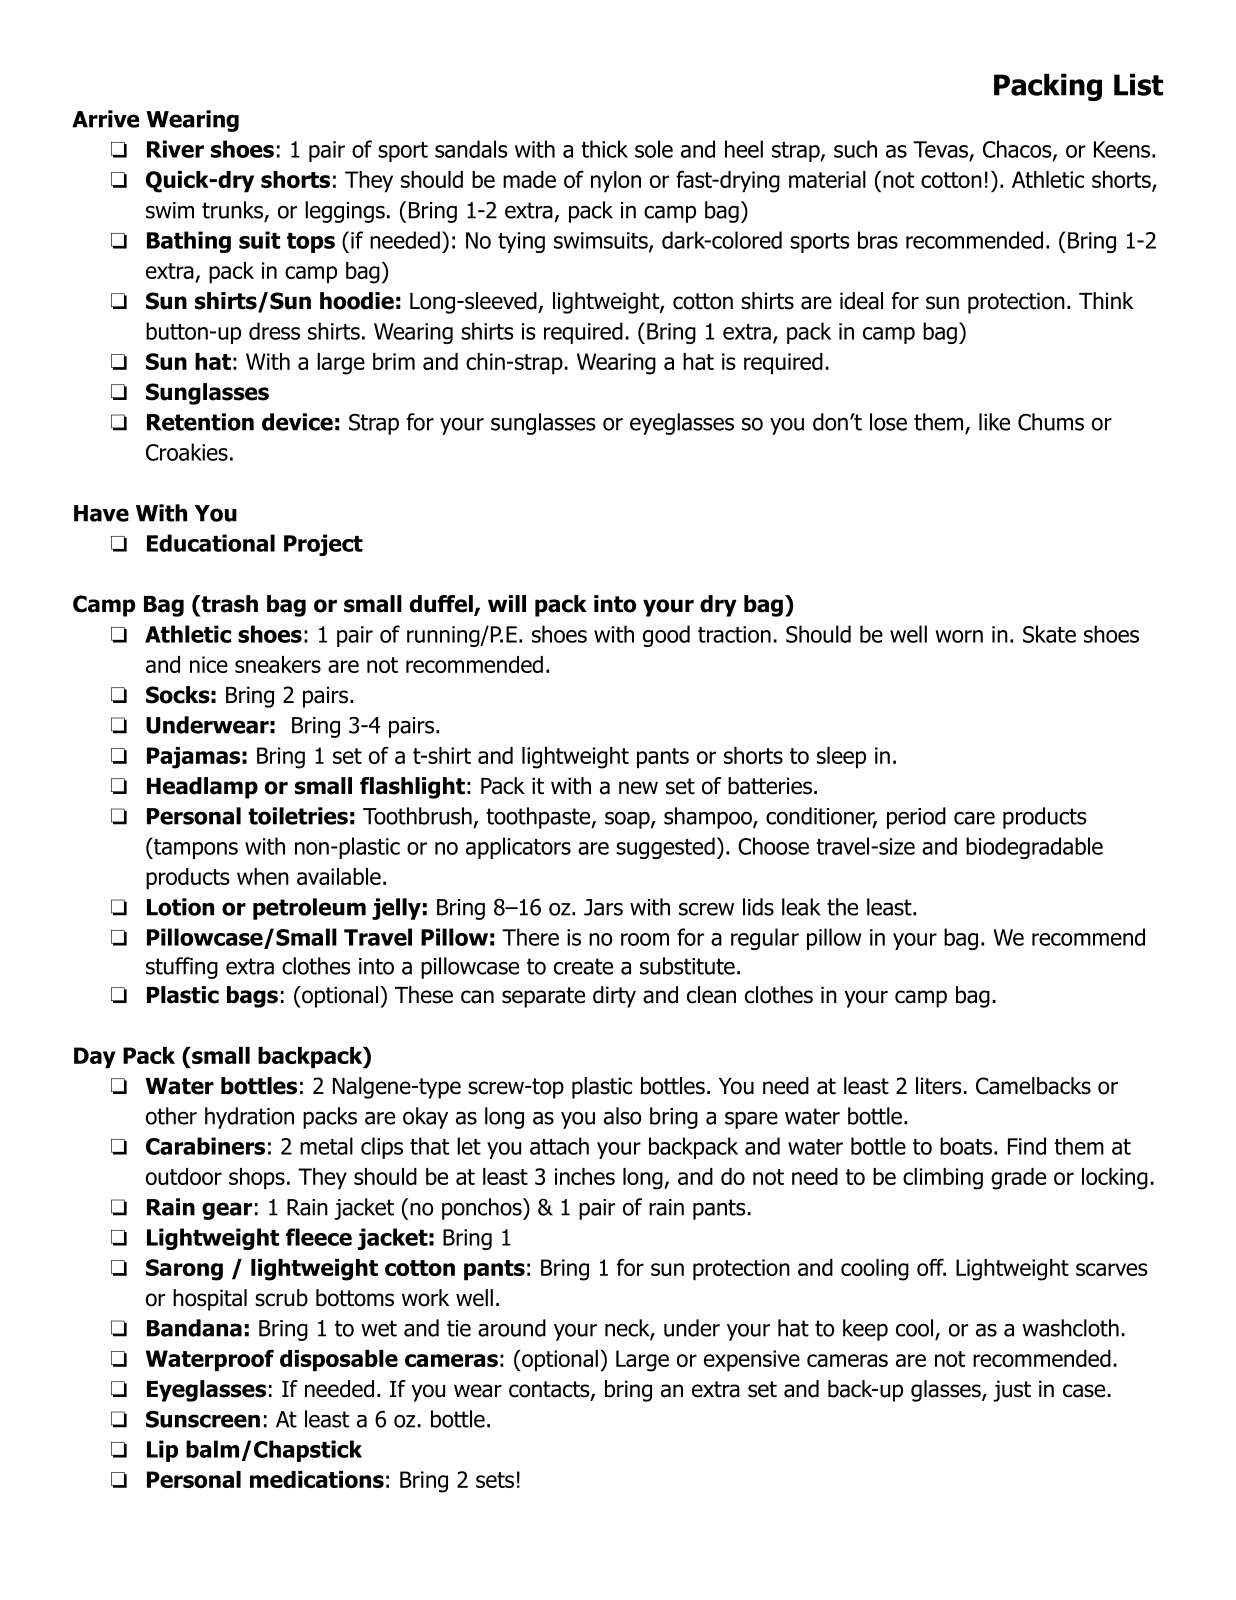  Describe the element at coordinates (974, 818) in the page. I see `care` at that location.
